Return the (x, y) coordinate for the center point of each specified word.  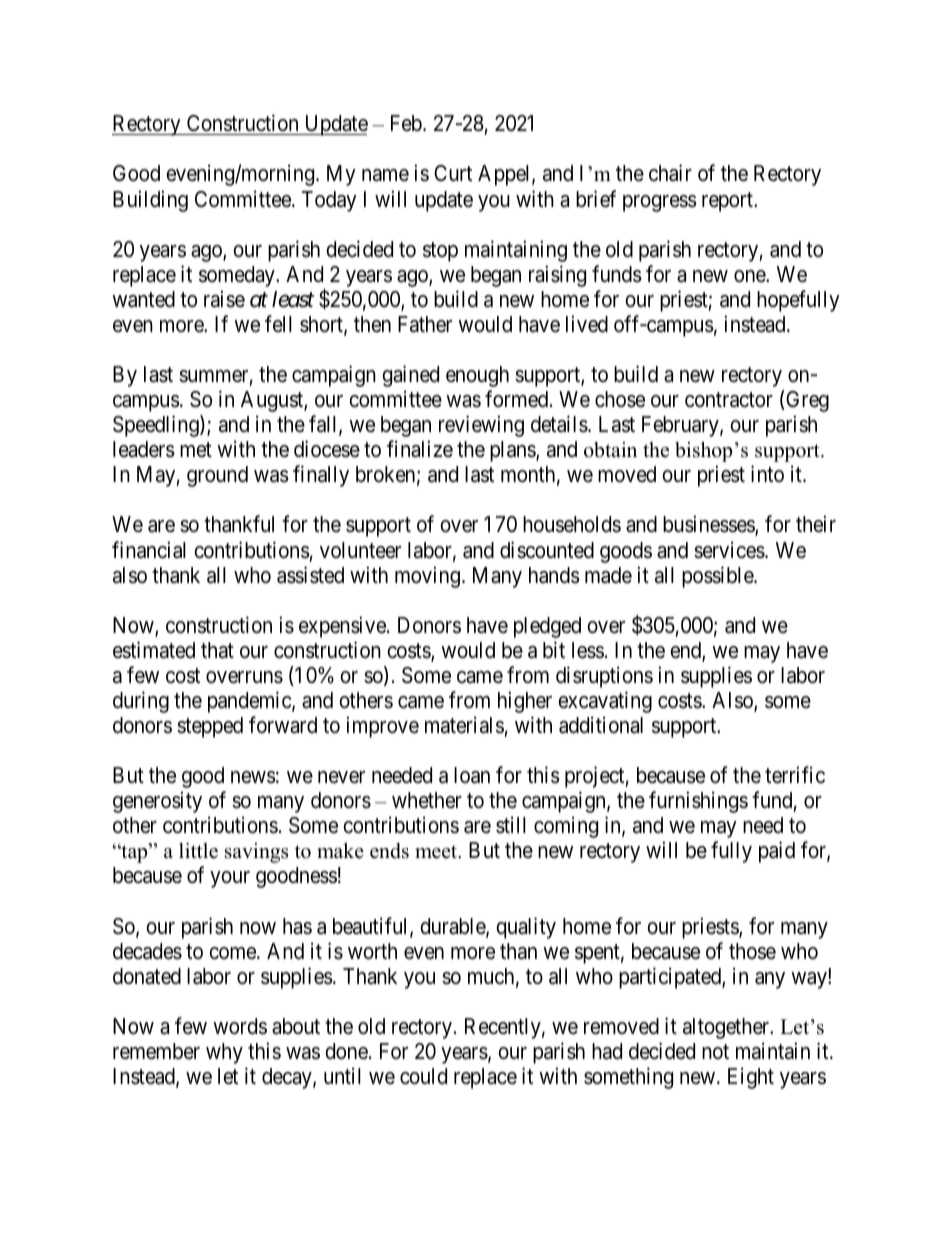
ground (217, 476)
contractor (729, 400)
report (729, 202)
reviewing (481, 426)
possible (718, 577)
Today (329, 201)
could (423, 1076)
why (224, 1053)
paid (777, 852)
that (217, 650)
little (198, 851)
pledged (547, 627)
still (511, 825)
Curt (453, 173)
